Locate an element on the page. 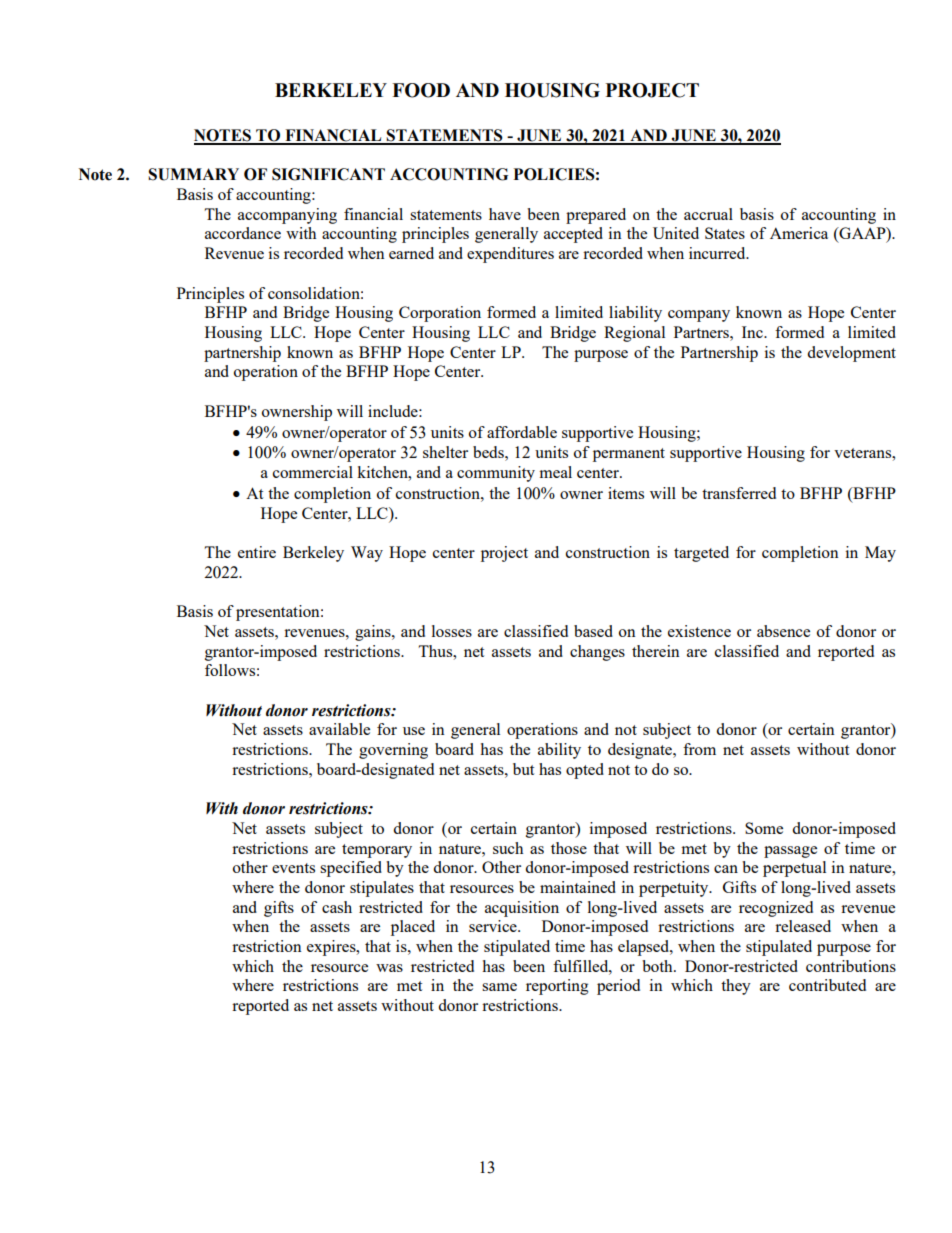  cash is located at coordinates (337, 907).
